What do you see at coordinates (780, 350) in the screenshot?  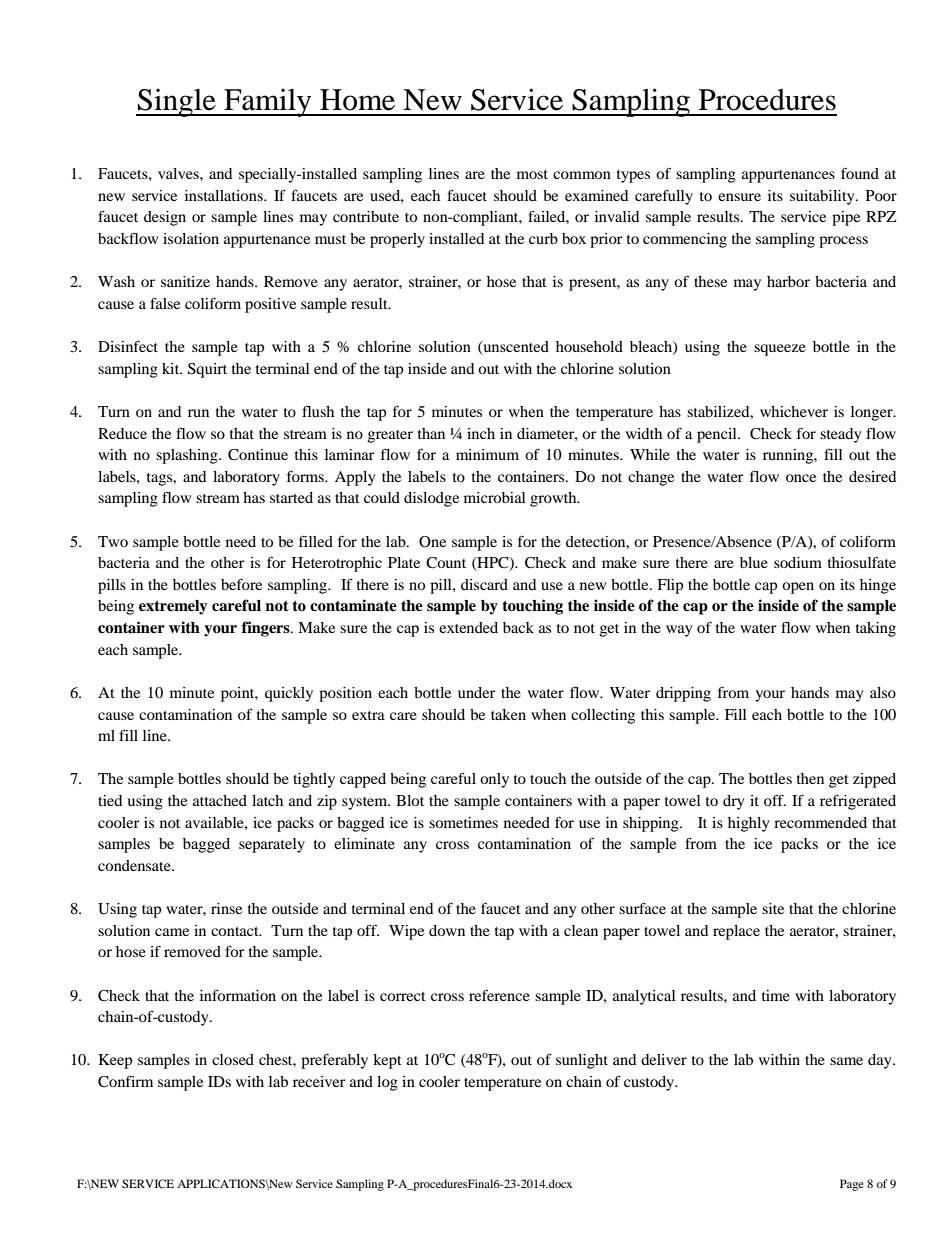 I see `squeeze` at bounding box center [780, 350].
